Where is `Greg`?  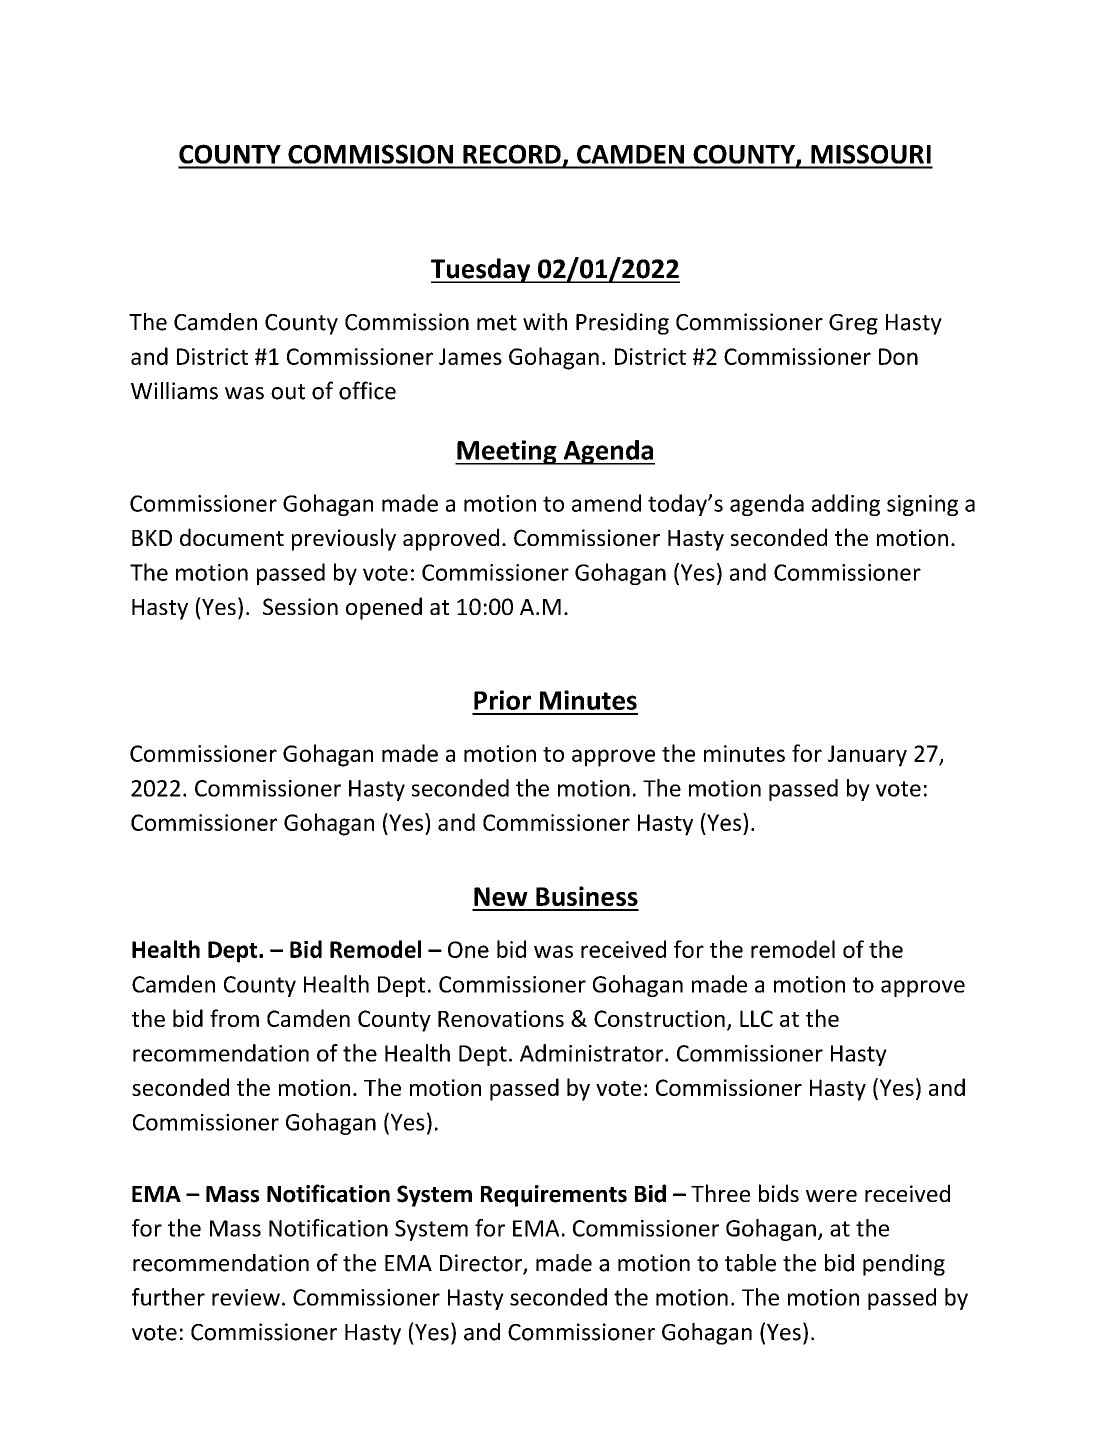 Greg is located at coordinates (853, 324).
